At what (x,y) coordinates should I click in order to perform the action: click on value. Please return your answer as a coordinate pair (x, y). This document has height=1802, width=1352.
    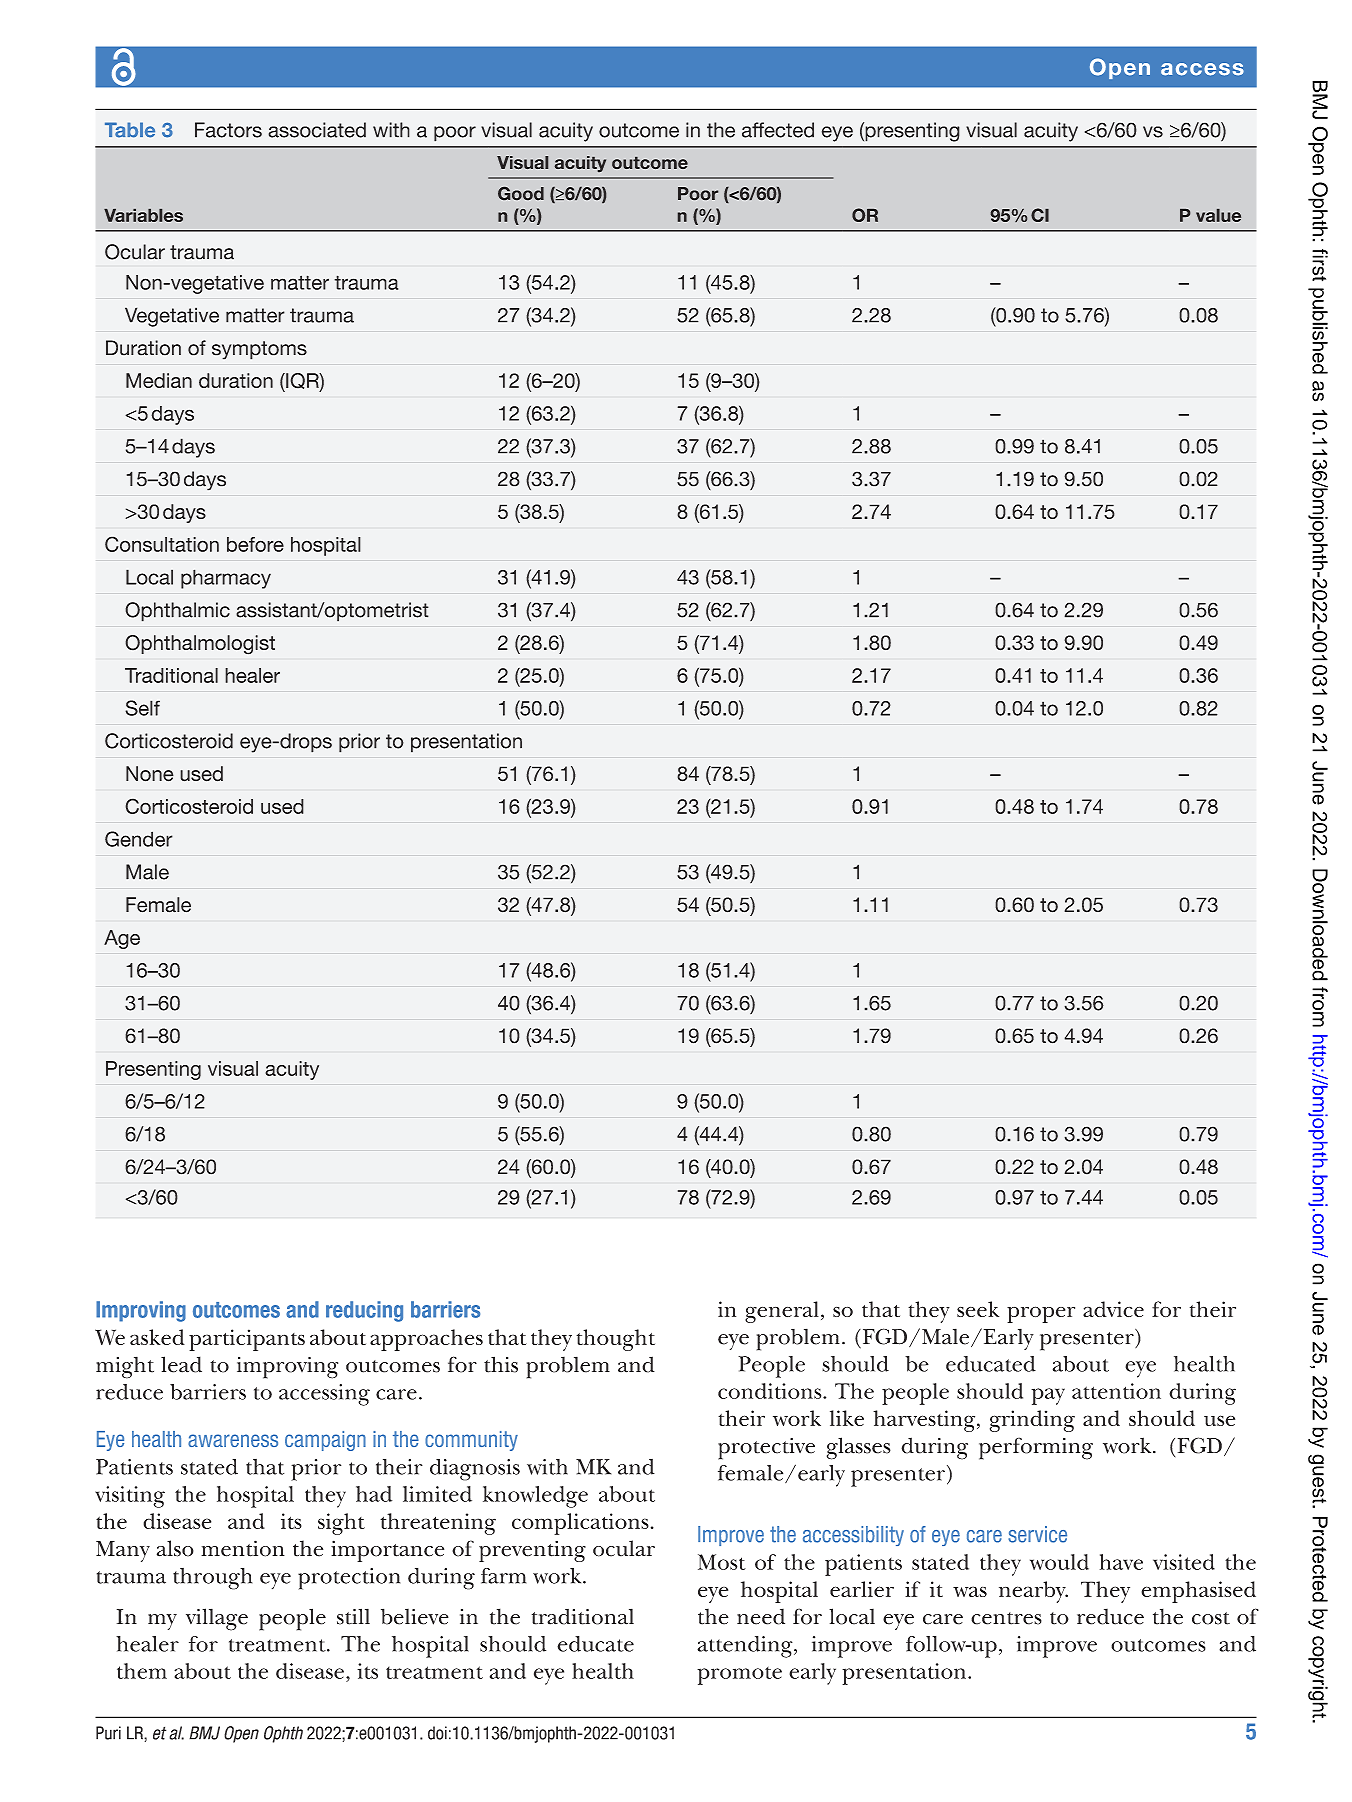
    Looking at the image, I should click on (1218, 215).
